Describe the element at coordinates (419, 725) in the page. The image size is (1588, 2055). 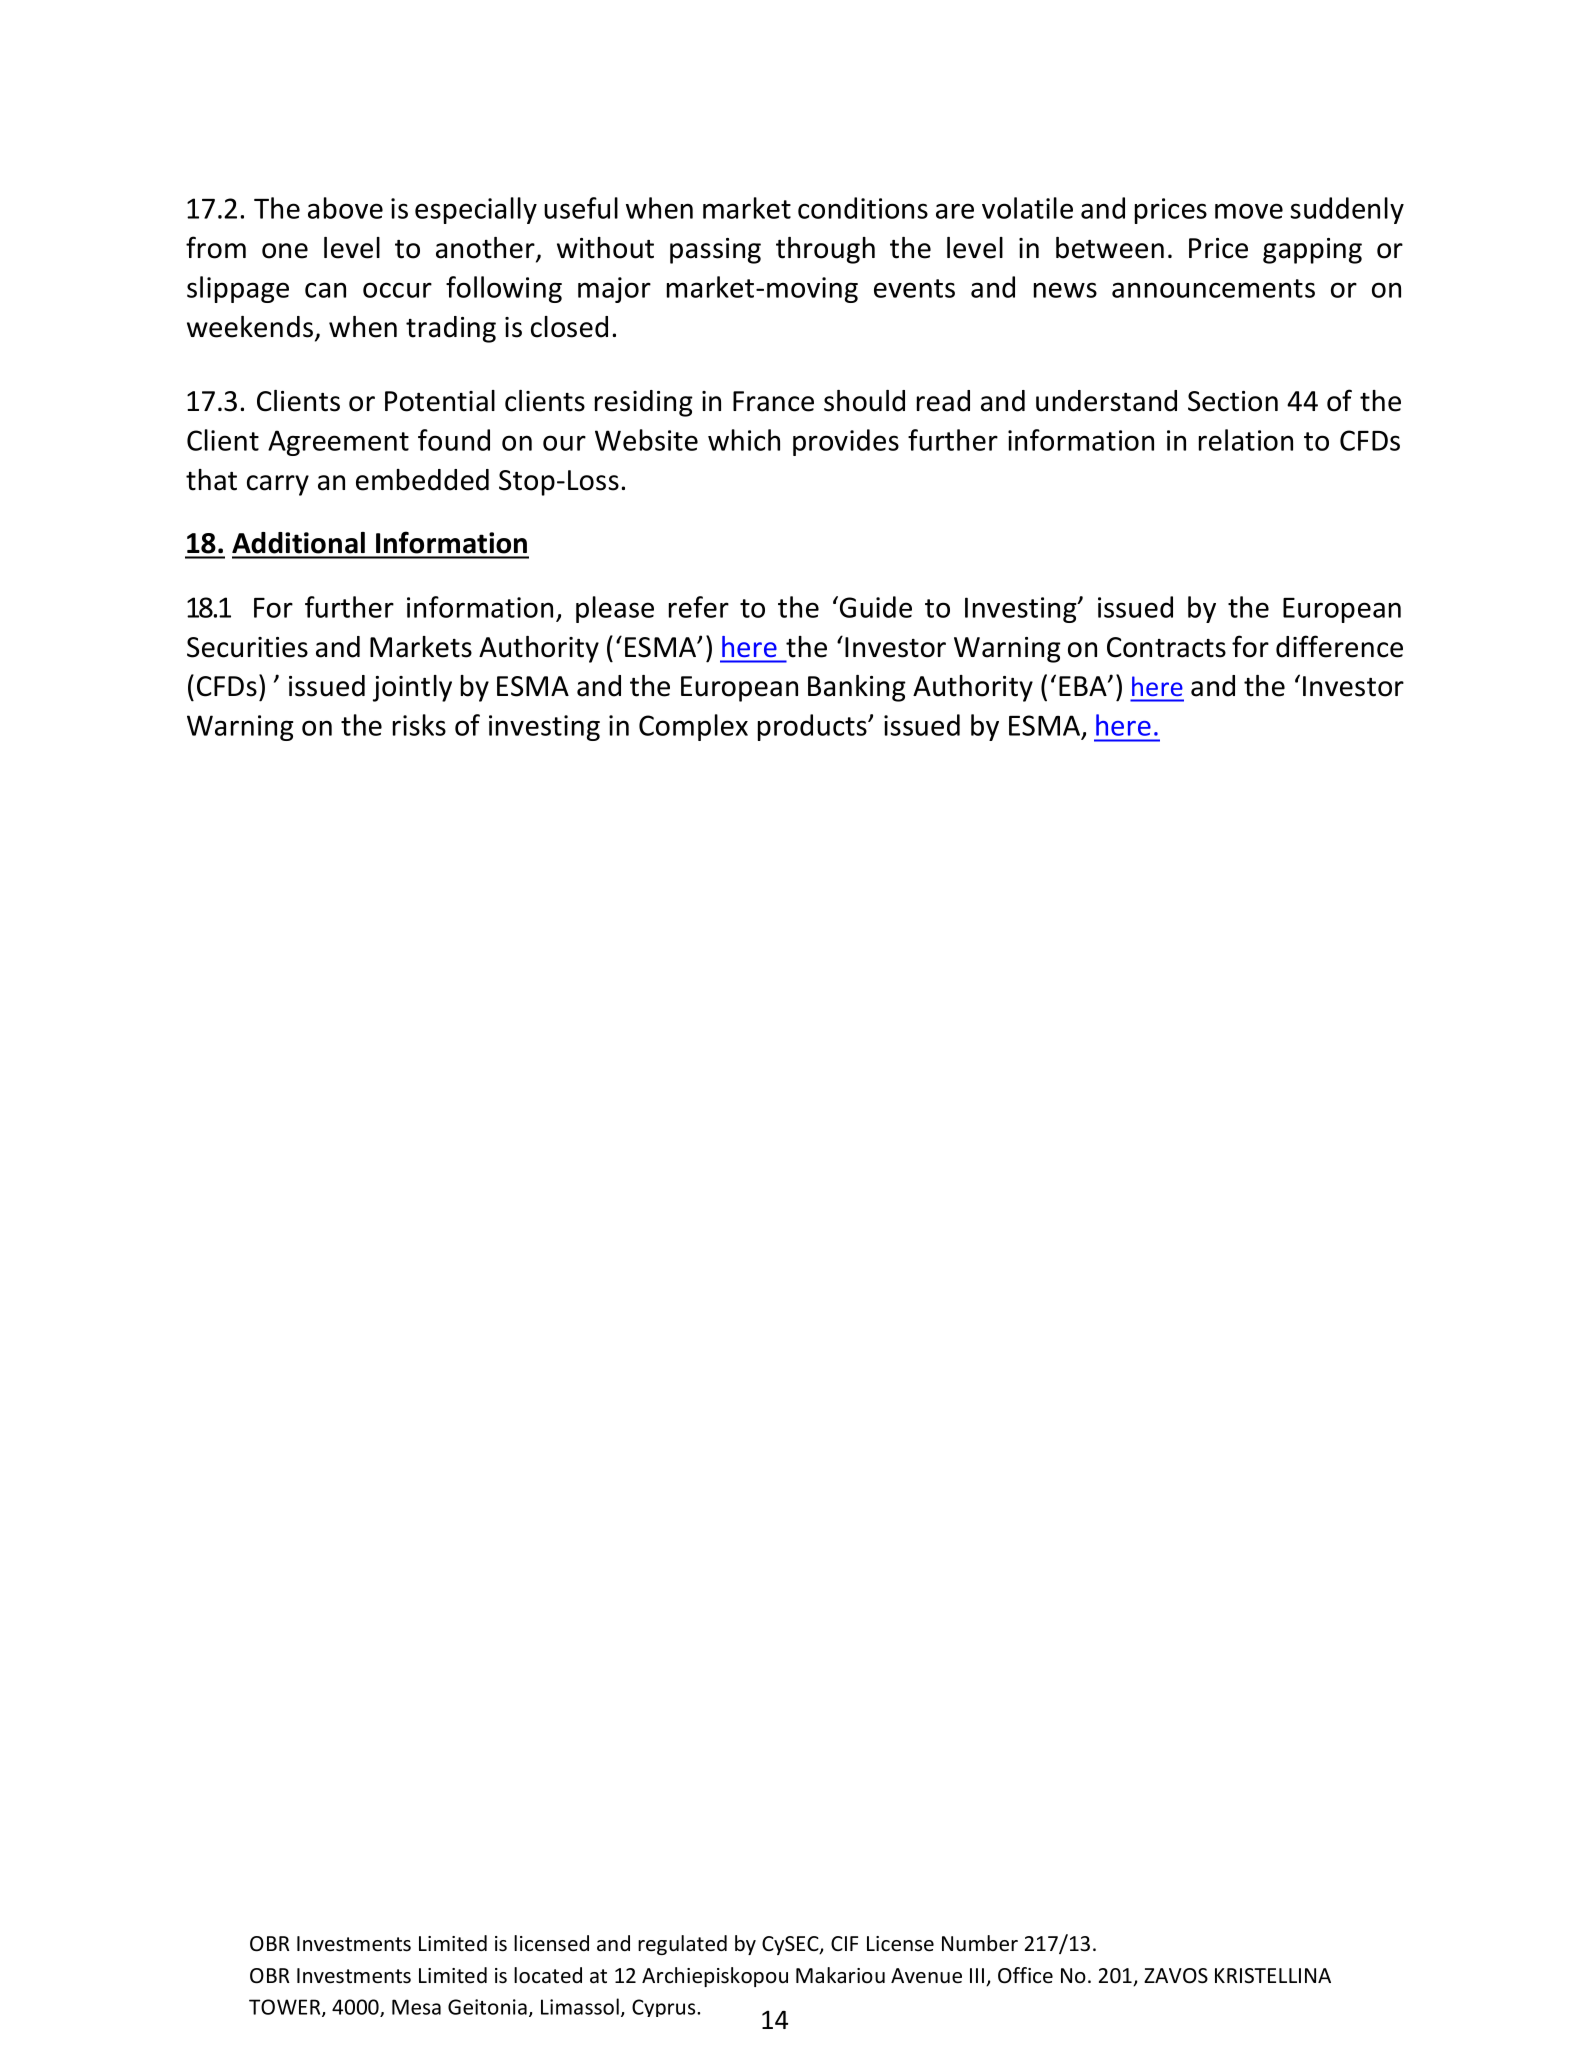
I see `risks` at that location.
